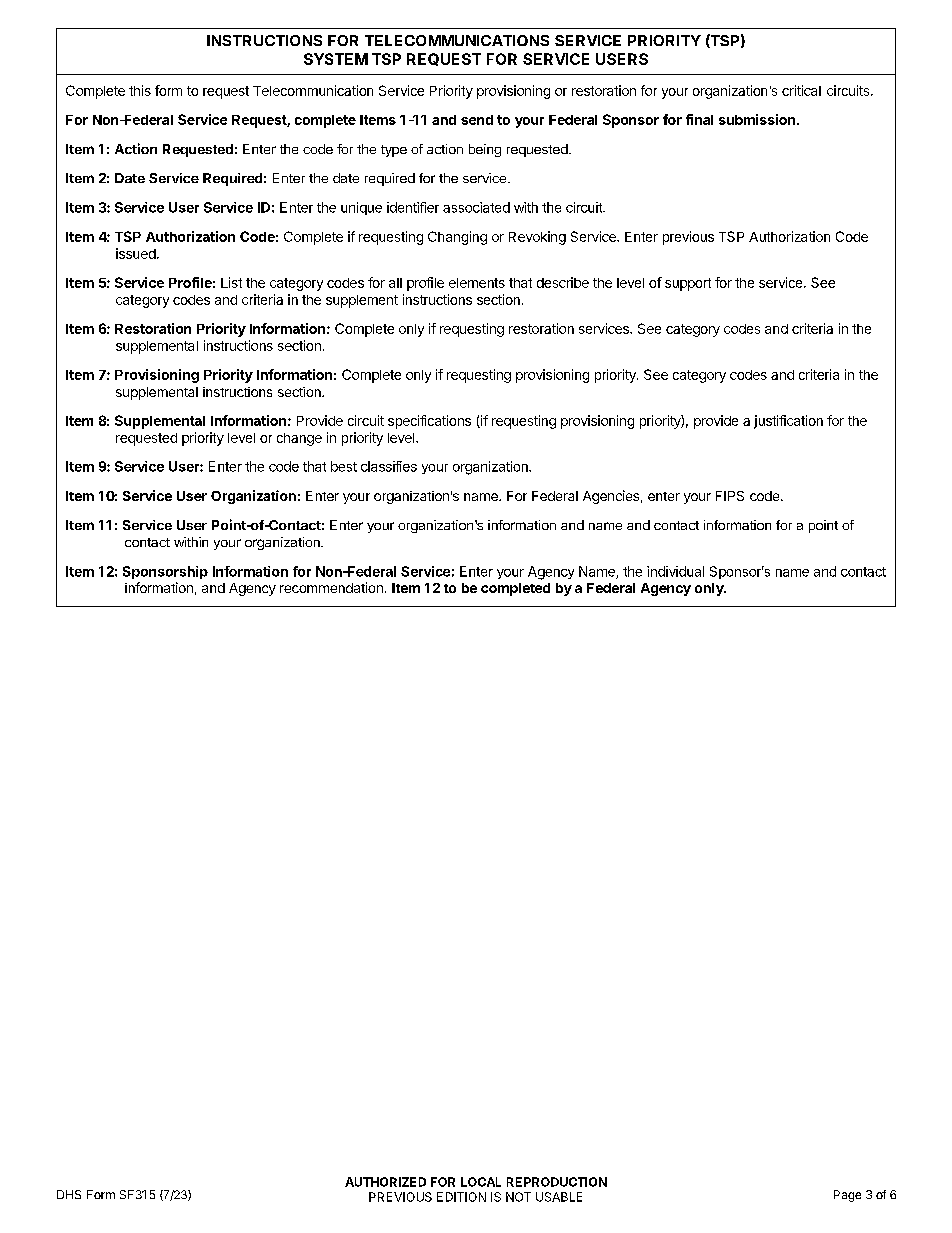 The width and height of the screenshot is (952, 1233). I want to click on Page, so click(847, 1196).
